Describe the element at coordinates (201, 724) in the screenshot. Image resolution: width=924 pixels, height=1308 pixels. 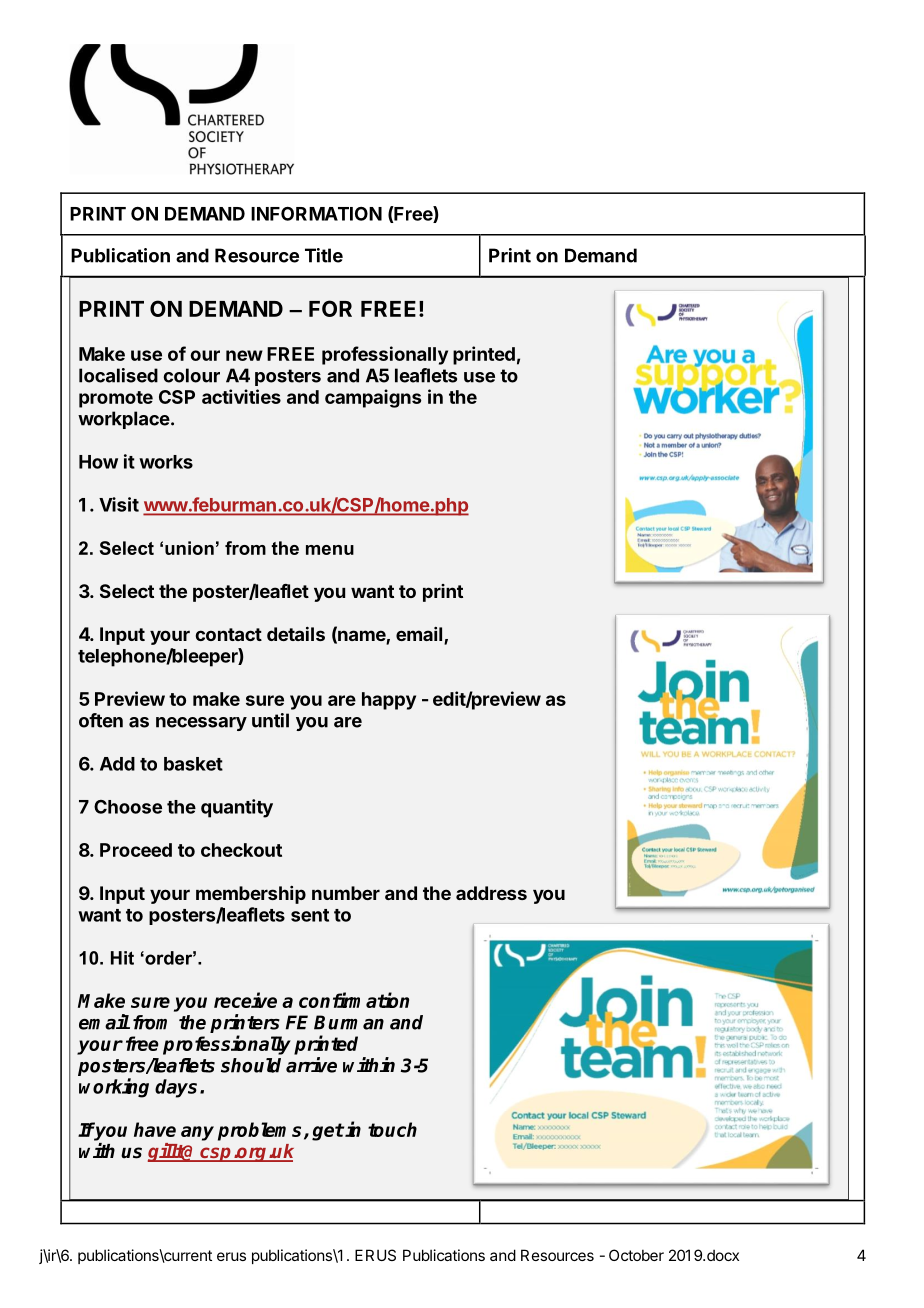
I see `necessary` at that location.
